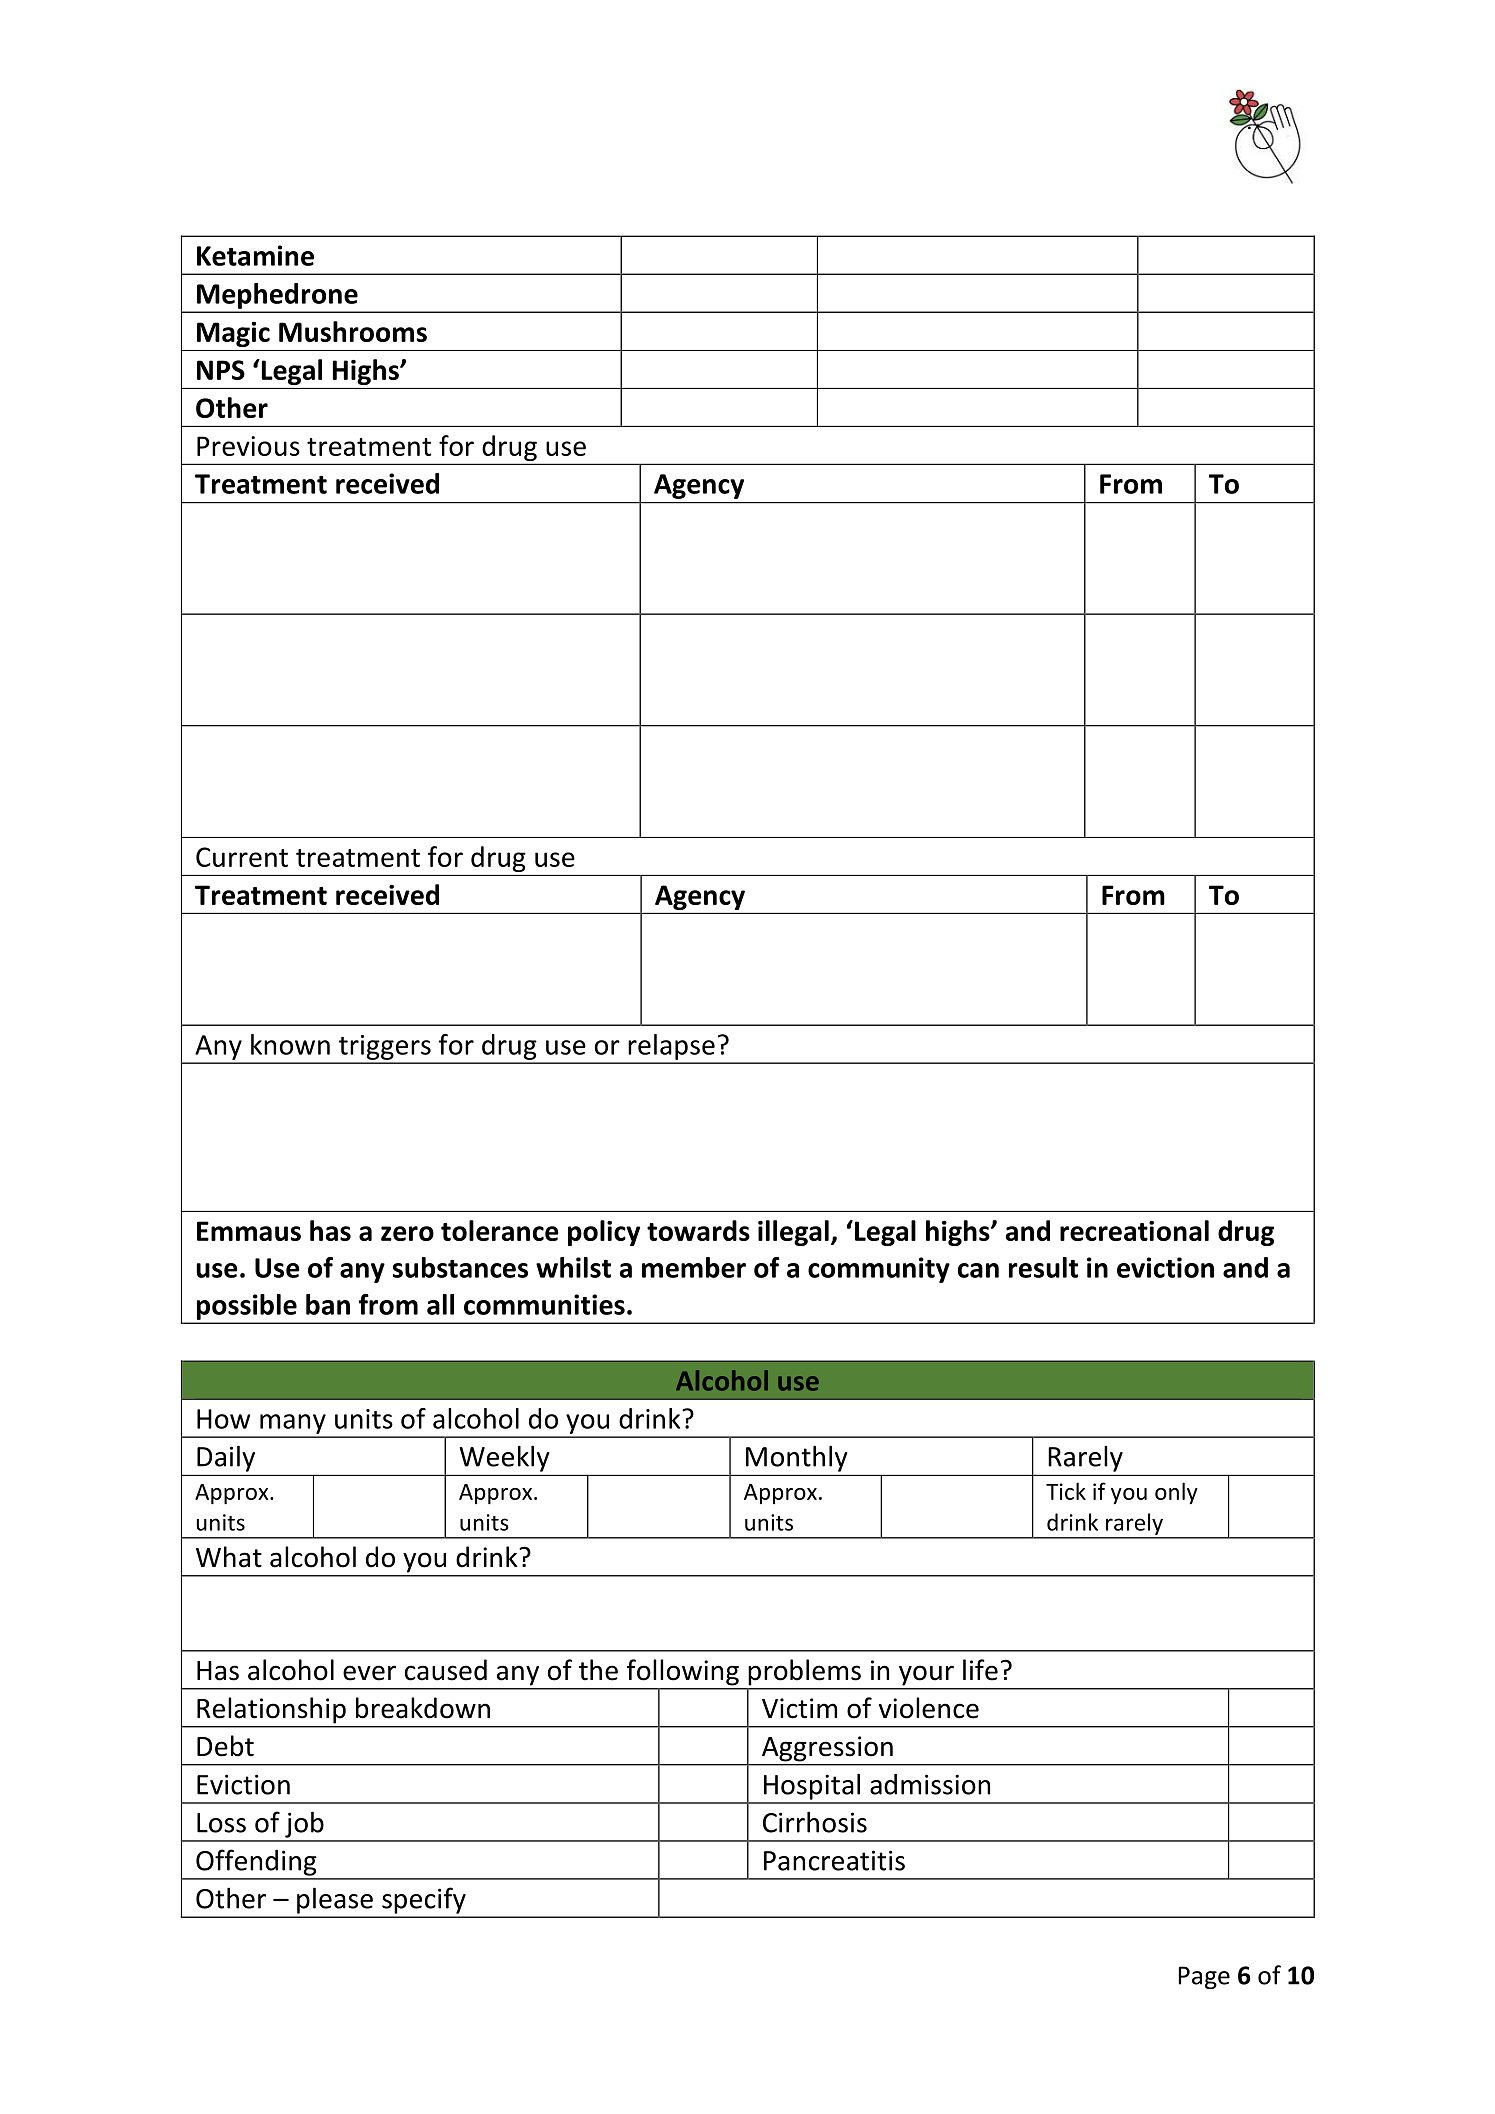 This screenshot has height=2114, width=1495. What do you see at coordinates (233, 334) in the screenshot?
I see `Magic` at bounding box center [233, 334].
